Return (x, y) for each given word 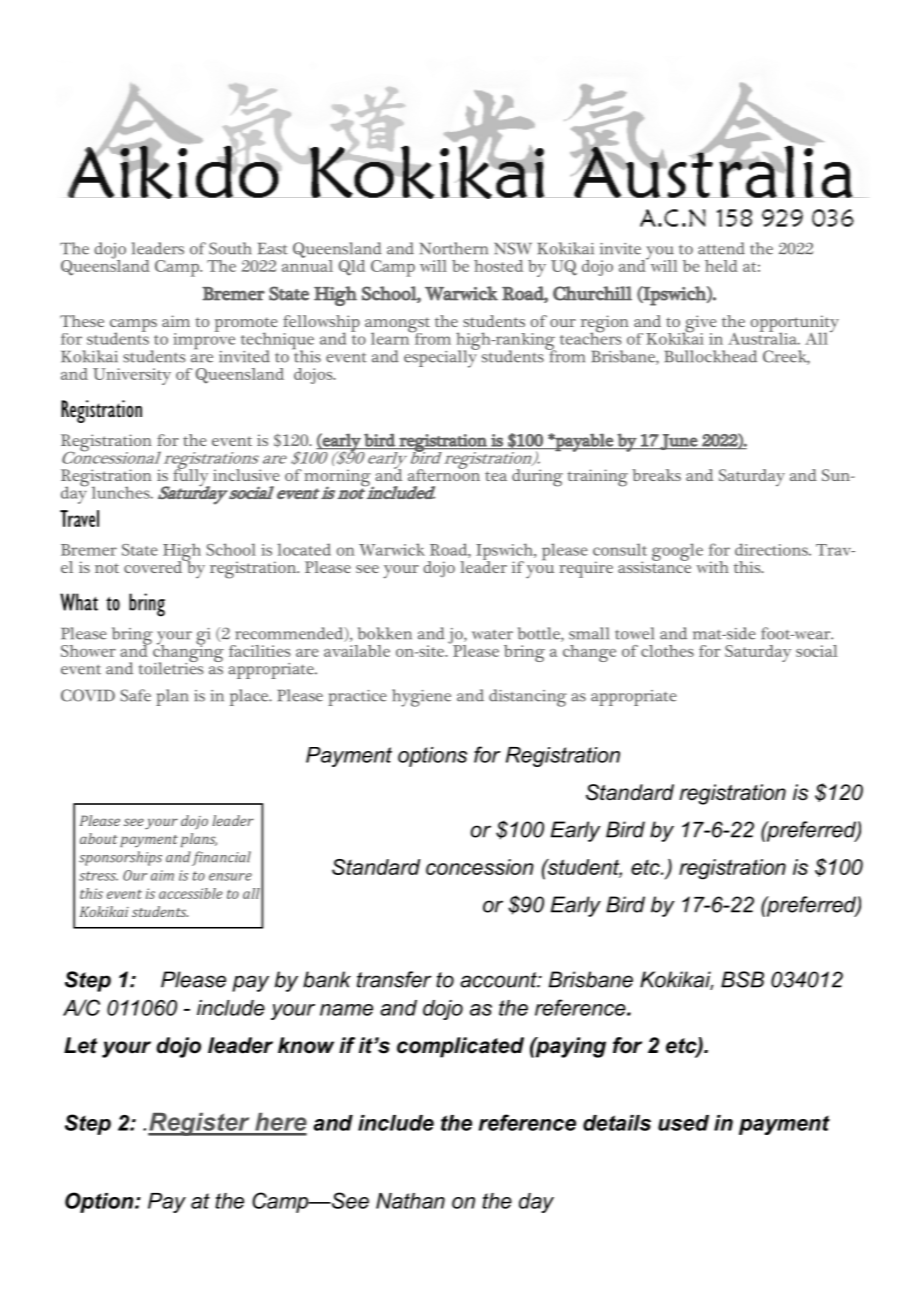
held (721, 266)
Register (200, 1124)
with (712, 567)
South (230, 248)
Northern (454, 248)
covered (154, 565)
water (492, 634)
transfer (394, 979)
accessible (190, 893)
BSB (742, 979)
